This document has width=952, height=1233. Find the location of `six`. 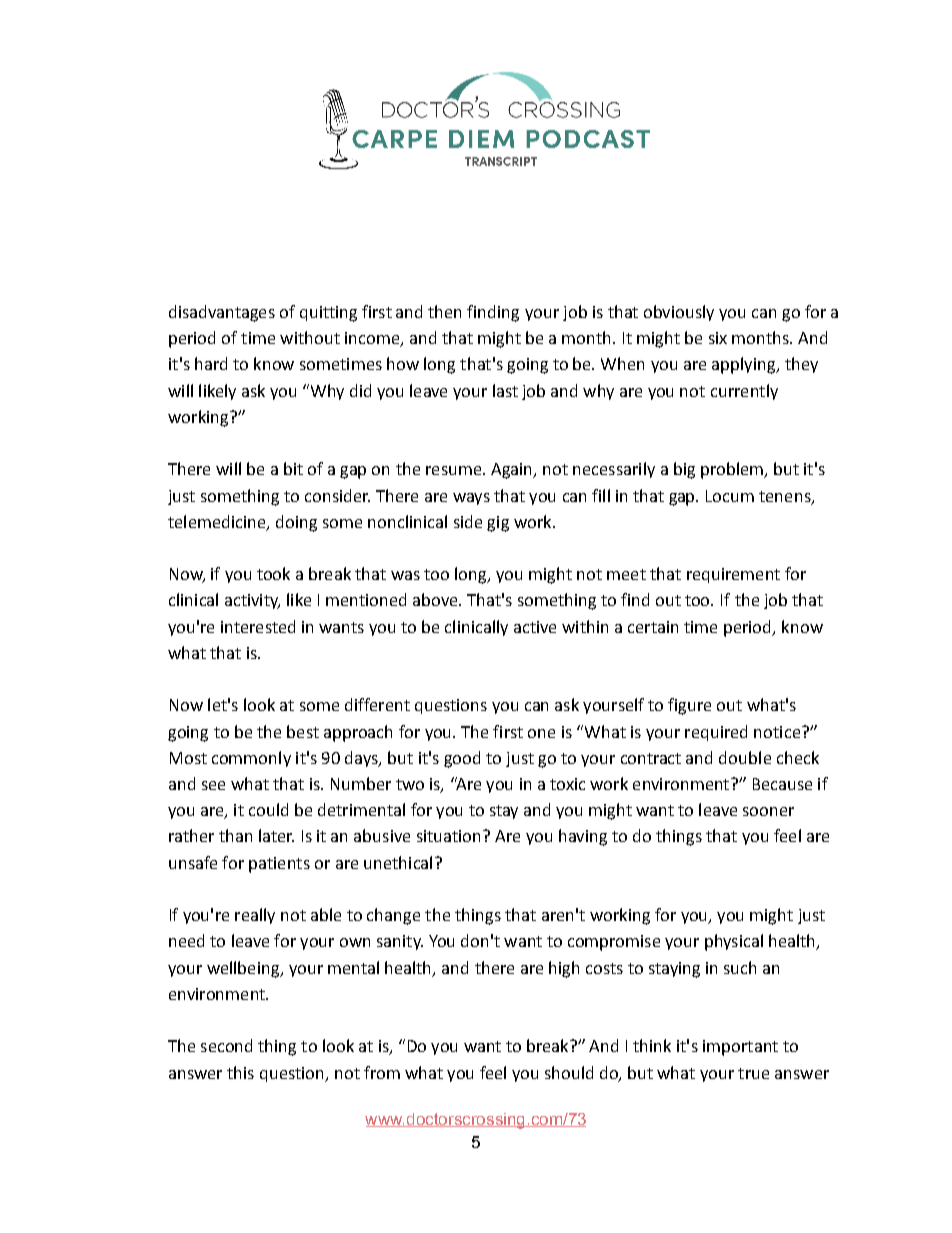

six is located at coordinates (718, 338).
